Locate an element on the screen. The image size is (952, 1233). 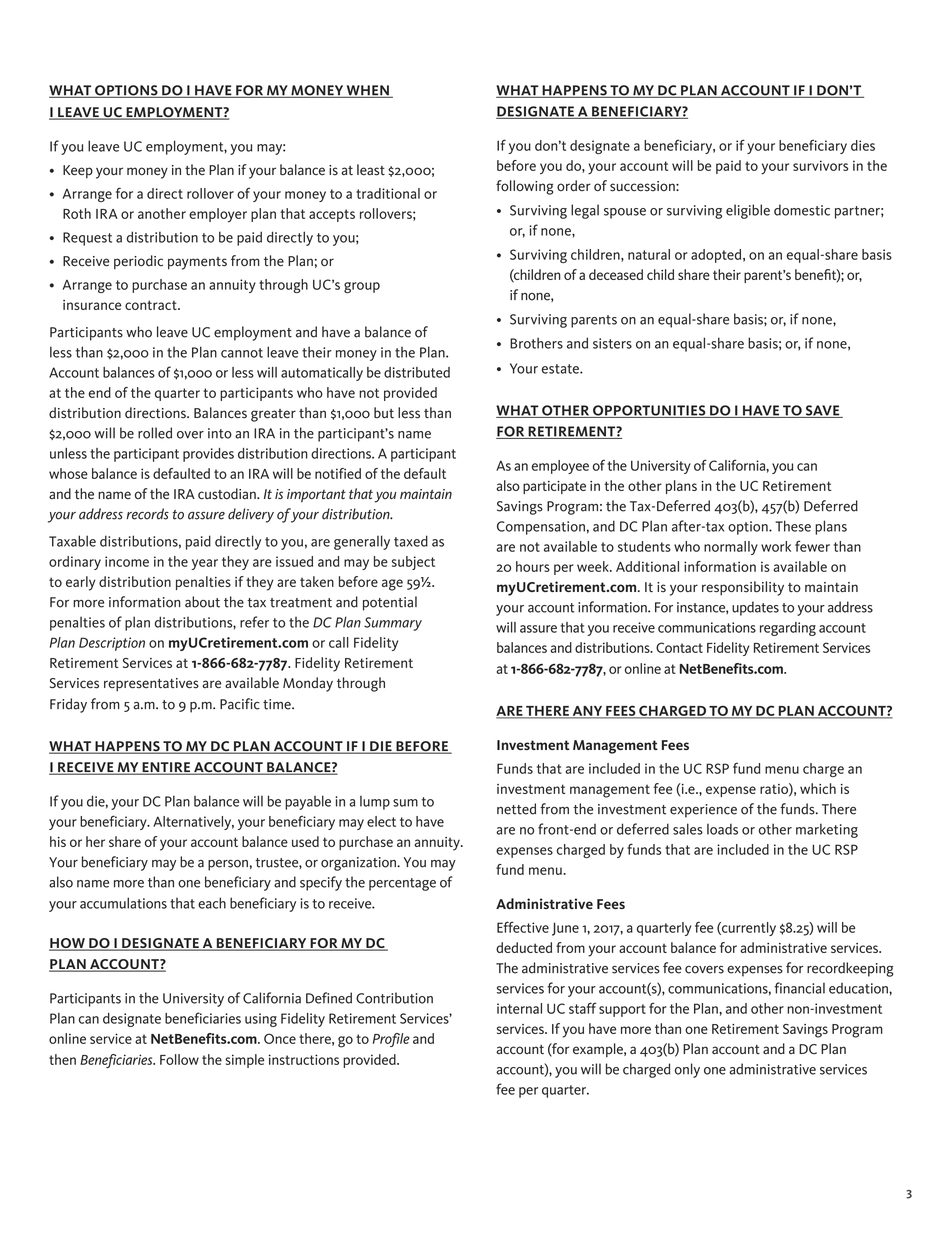
income is located at coordinates (127, 561).
